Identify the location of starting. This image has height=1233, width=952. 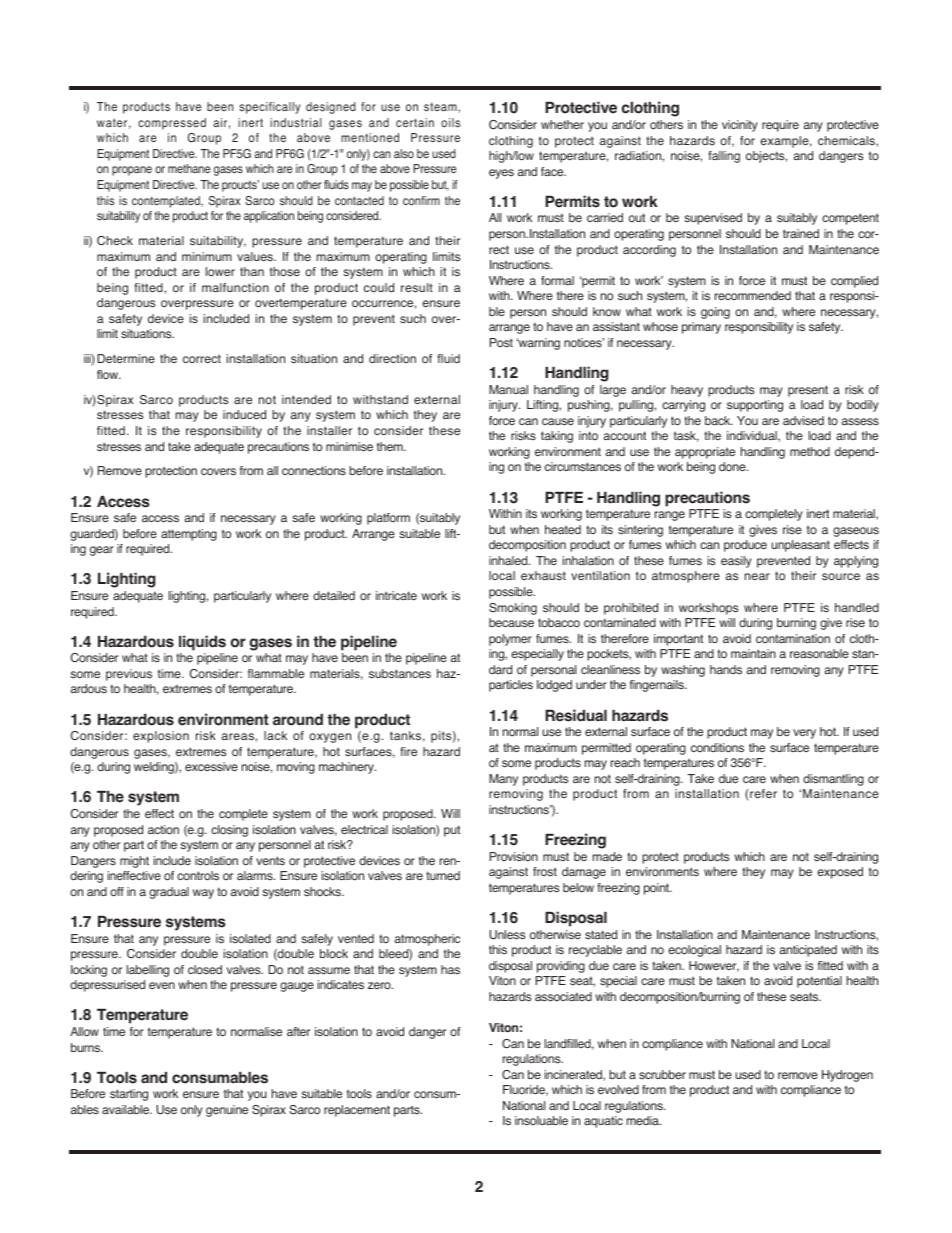
(129, 1095).
